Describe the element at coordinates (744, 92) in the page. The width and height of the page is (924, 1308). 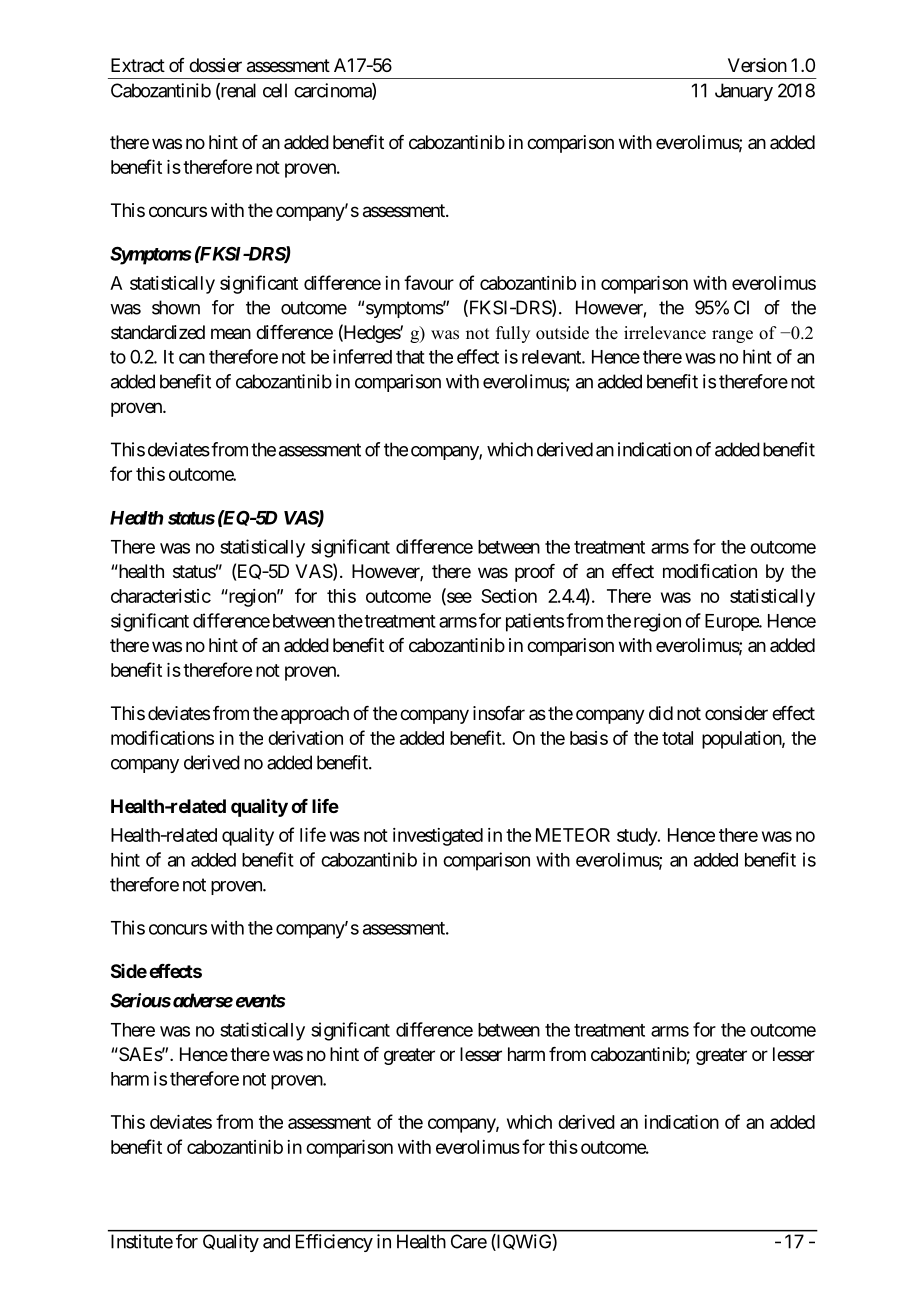
I see `January` at that location.
